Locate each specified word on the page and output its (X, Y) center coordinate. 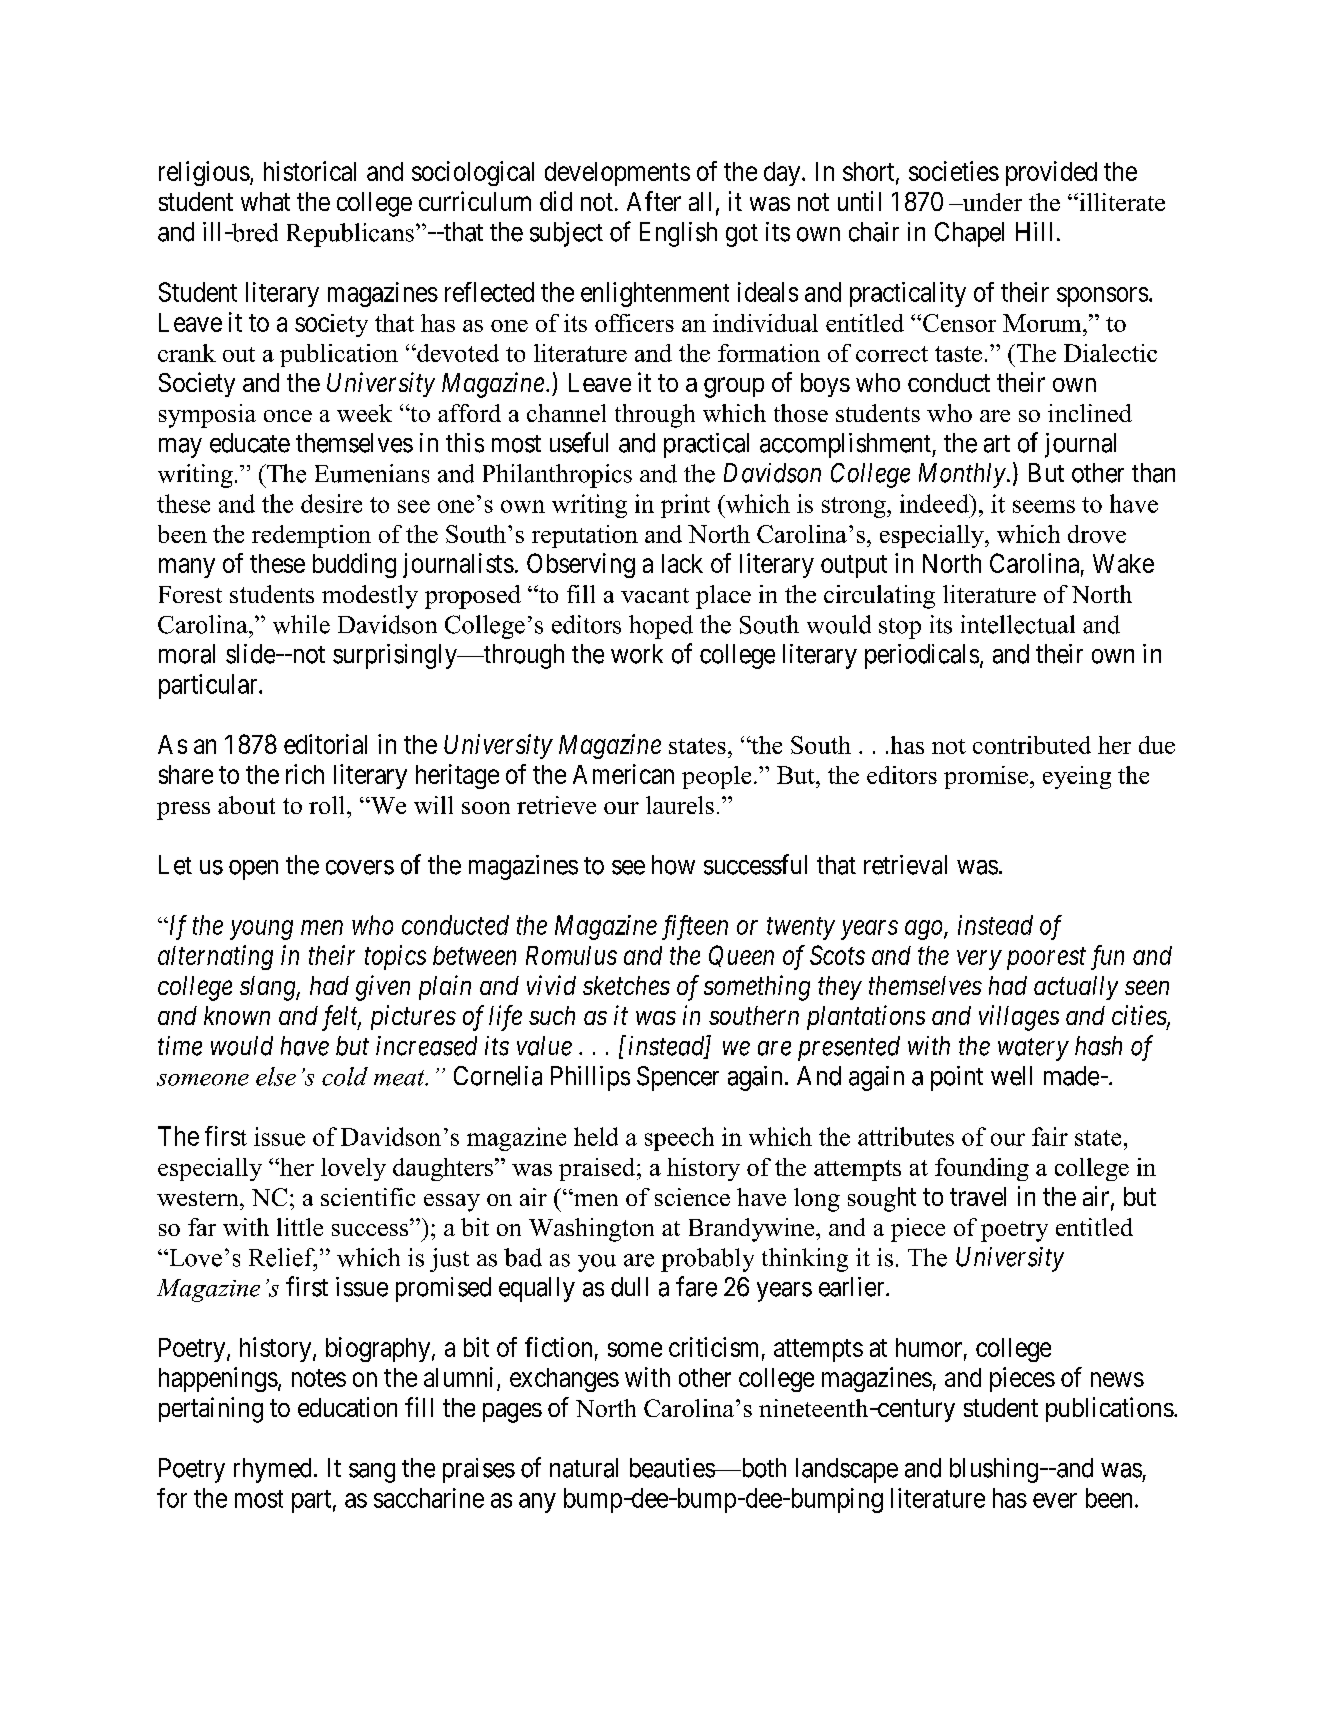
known (237, 1015)
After (654, 201)
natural (584, 1468)
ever (1055, 1500)
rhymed (272, 1470)
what (265, 201)
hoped (661, 627)
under (991, 202)
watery (1033, 1049)
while (301, 624)
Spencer (678, 1078)
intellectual (1018, 624)
